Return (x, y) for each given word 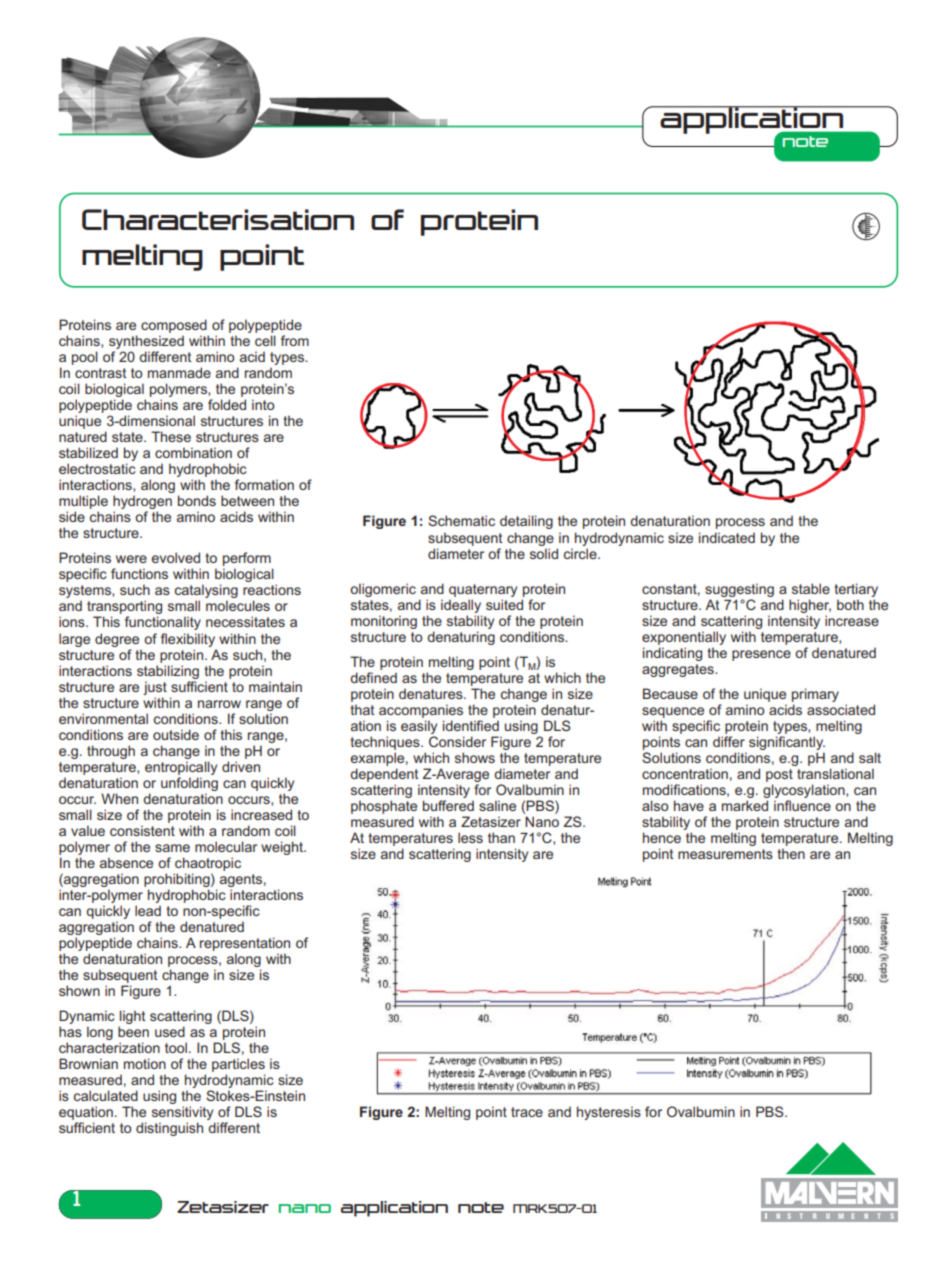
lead (148, 910)
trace (527, 1112)
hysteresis (609, 1113)
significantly (787, 744)
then (791, 853)
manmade (179, 372)
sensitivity (182, 1113)
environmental (103, 718)
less (470, 837)
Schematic (461, 520)
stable (811, 588)
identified (471, 725)
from (295, 340)
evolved (175, 557)
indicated (727, 537)
